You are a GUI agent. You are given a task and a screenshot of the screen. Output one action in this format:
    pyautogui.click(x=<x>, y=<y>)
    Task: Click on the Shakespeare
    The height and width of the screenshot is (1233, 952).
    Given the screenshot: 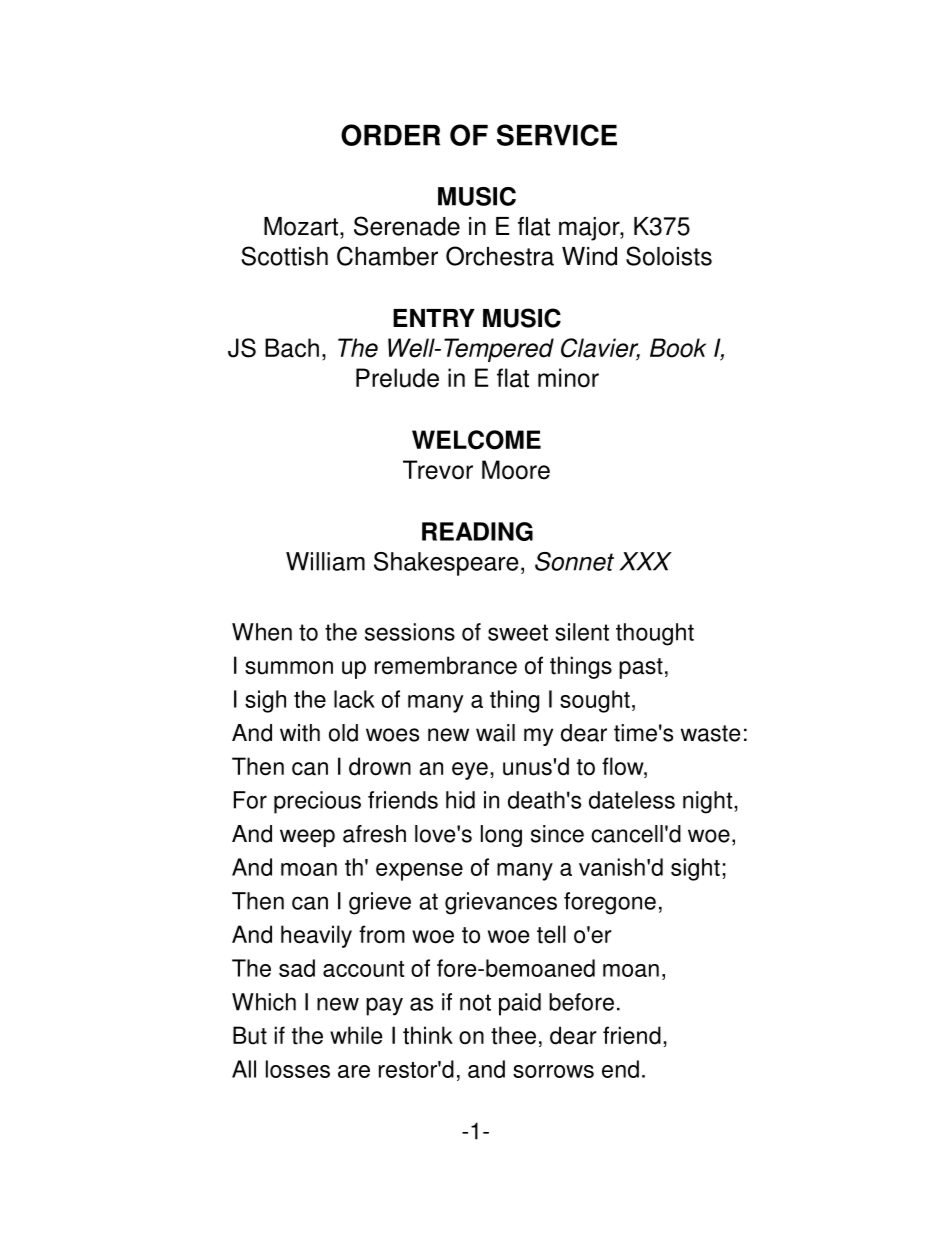 What is the action you would take?
    pyautogui.click(x=446, y=564)
